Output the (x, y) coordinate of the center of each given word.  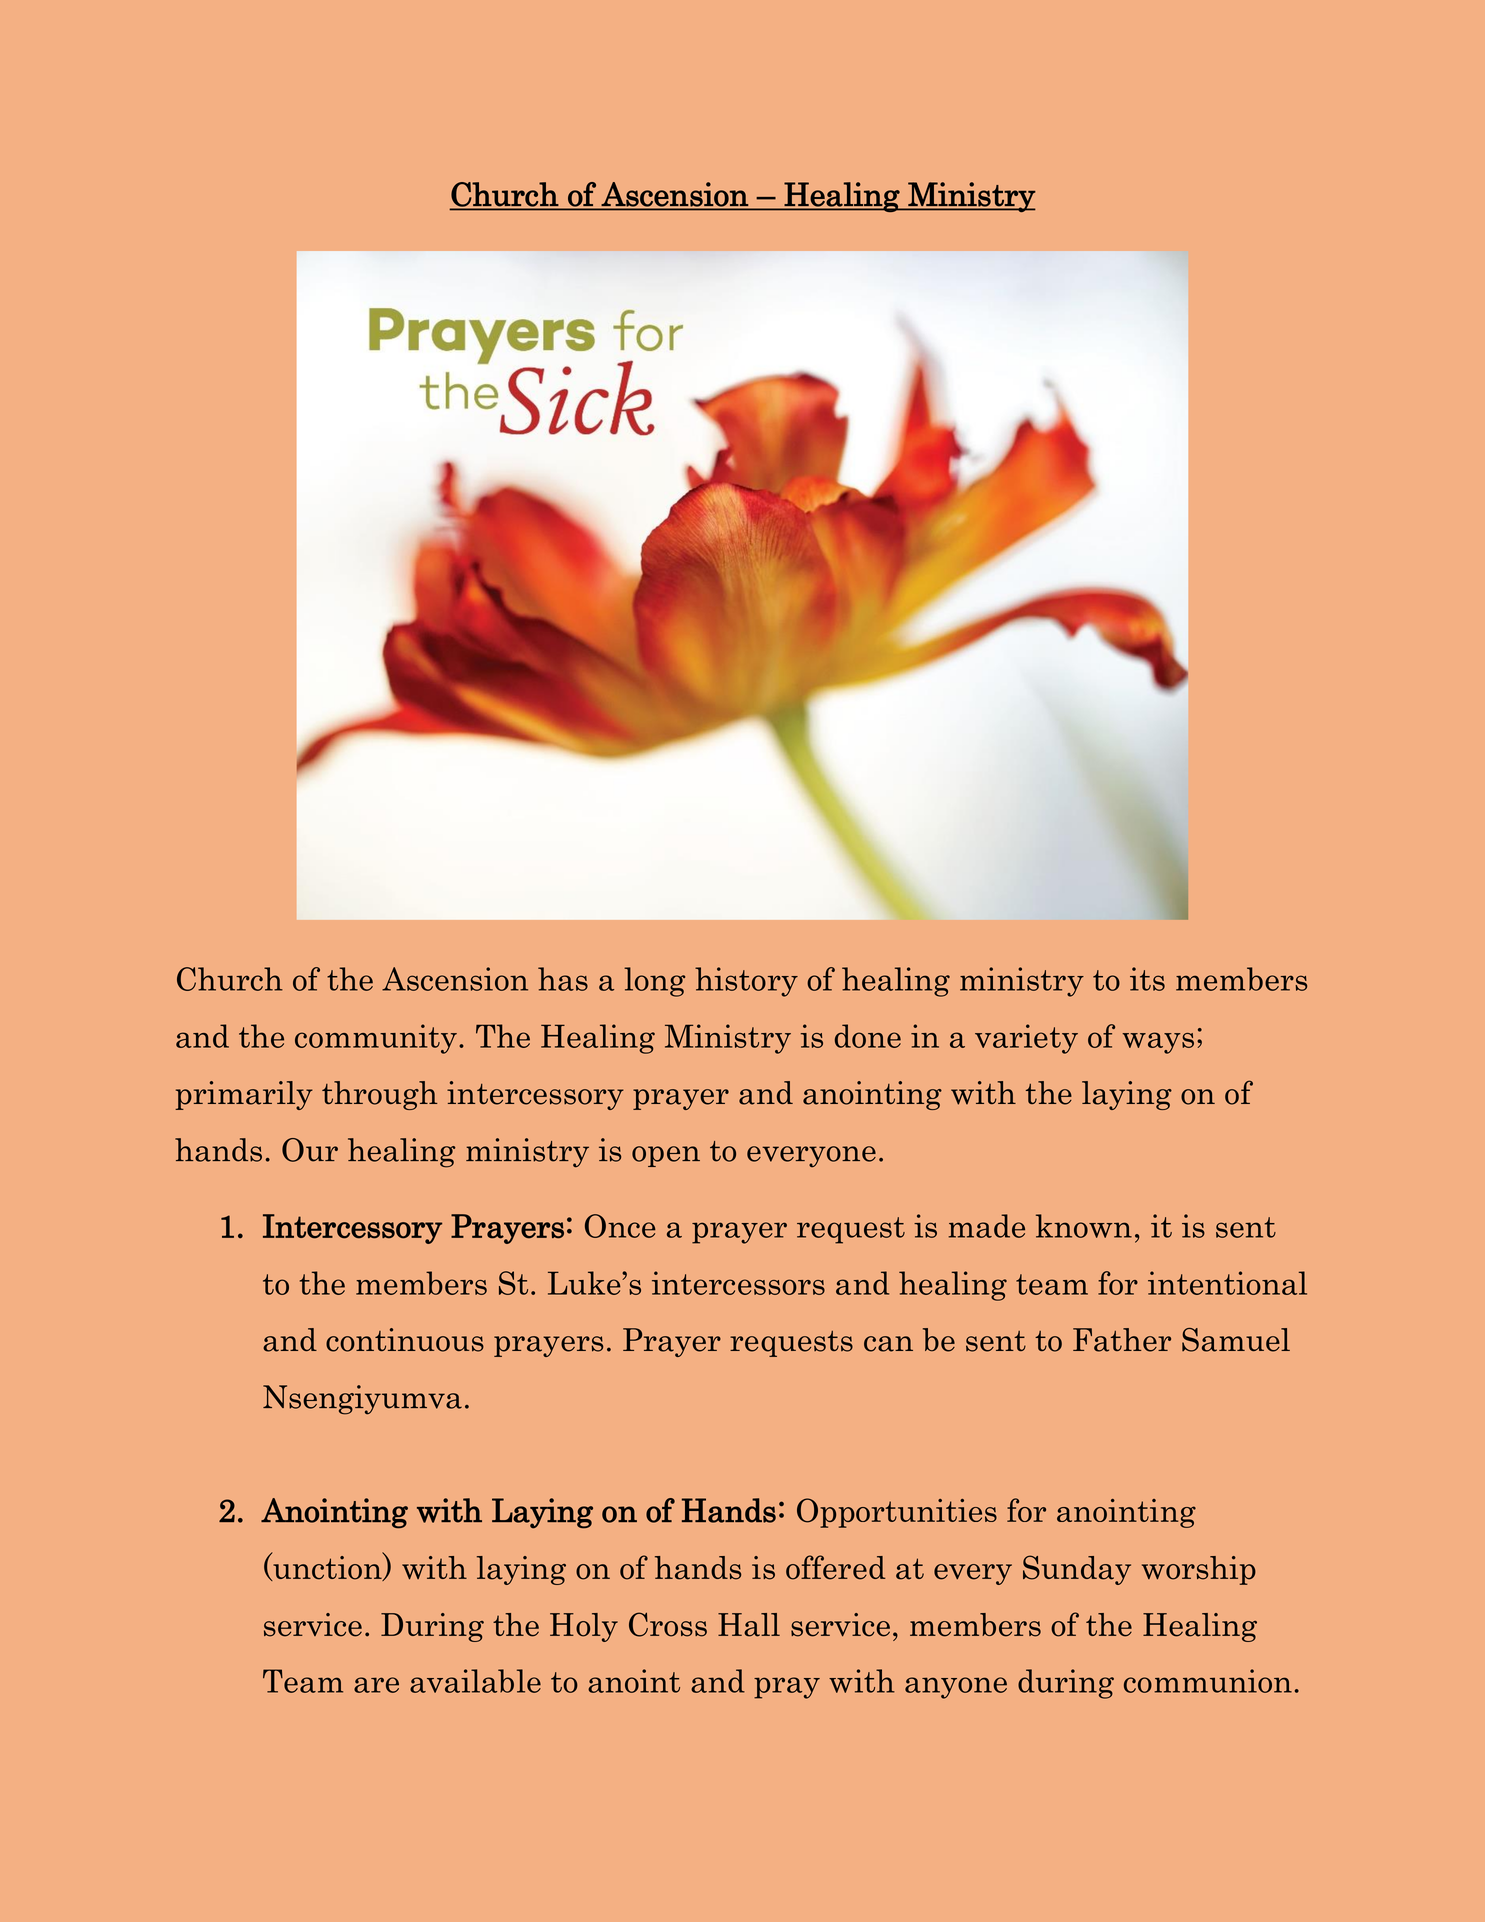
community (376, 1039)
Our (310, 1150)
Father (1122, 1340)
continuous (405, 1340)
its (1147, 979)
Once (620, 1226)
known (1084, 1226)
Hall (749, 1625)
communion (1208, 1681)
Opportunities (897, 1513)
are (376, 1685)
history (746, 982)
